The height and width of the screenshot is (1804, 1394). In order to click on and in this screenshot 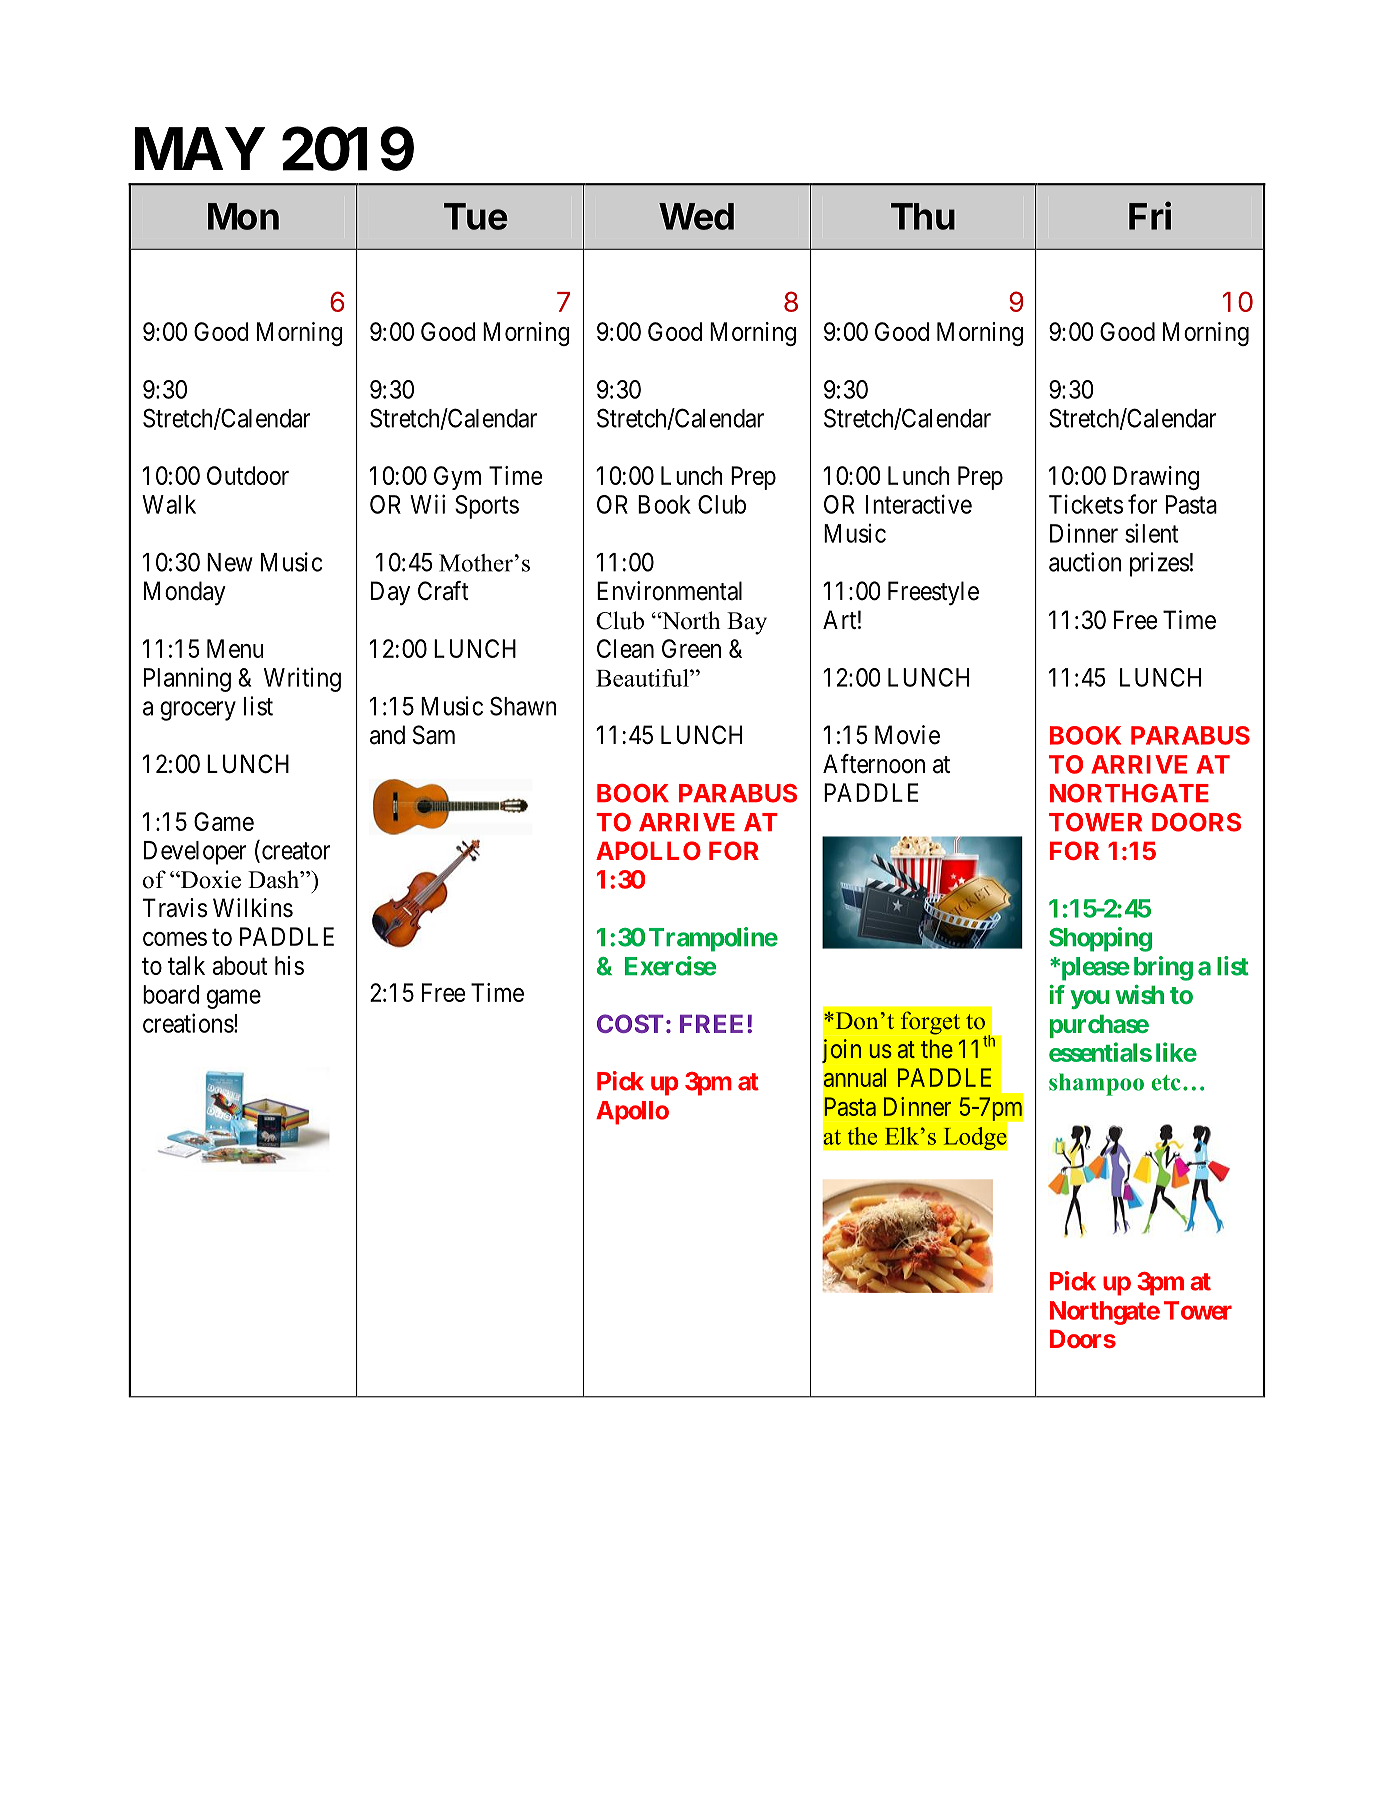, I will do `click(387, 735)`.
